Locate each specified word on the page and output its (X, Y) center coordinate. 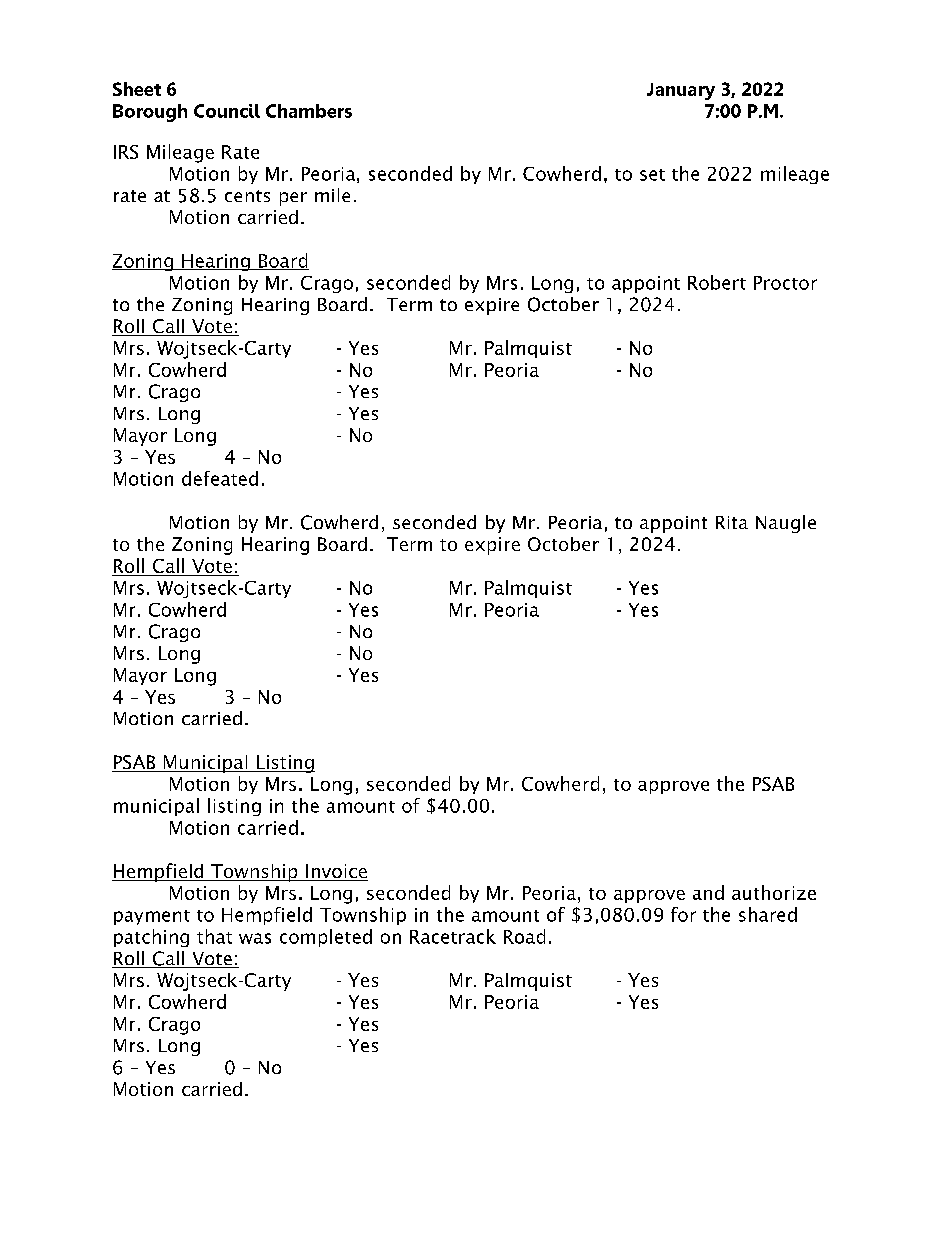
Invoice (336, 872)
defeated (220, 478)
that (214, 936)
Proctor (785, 283)
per (293, 199)
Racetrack (453, 936)
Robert (717, 282)
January (681, 91)
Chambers (309, 111)
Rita (732, 522)
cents (247, 196)
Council (227, 111)
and (708, 892)
